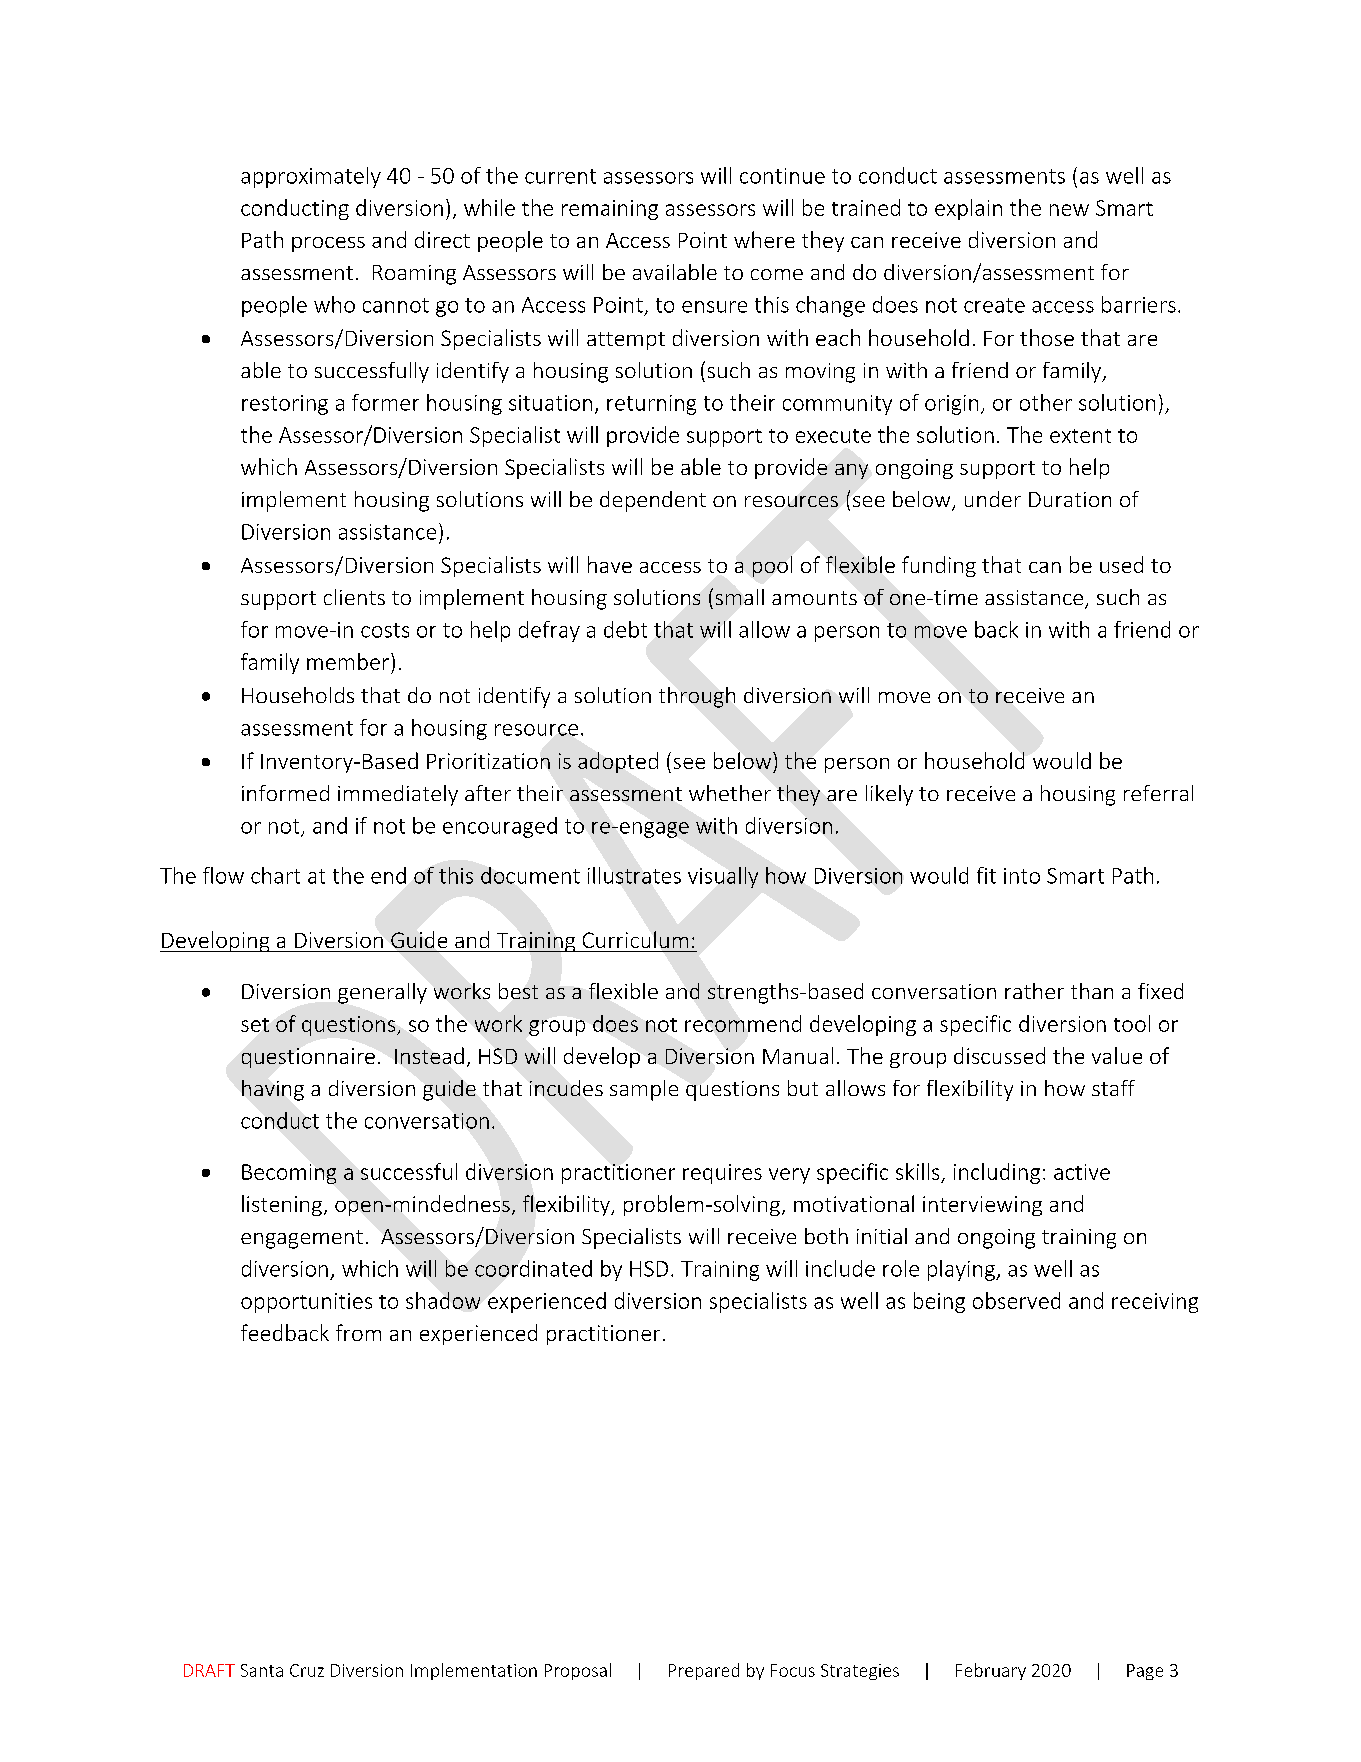 Image resolution: width=1361 pixels, height=1762 pixels. Describe the element at coordinates (1121, 564) in the screenshot. I see `used` at that location.
